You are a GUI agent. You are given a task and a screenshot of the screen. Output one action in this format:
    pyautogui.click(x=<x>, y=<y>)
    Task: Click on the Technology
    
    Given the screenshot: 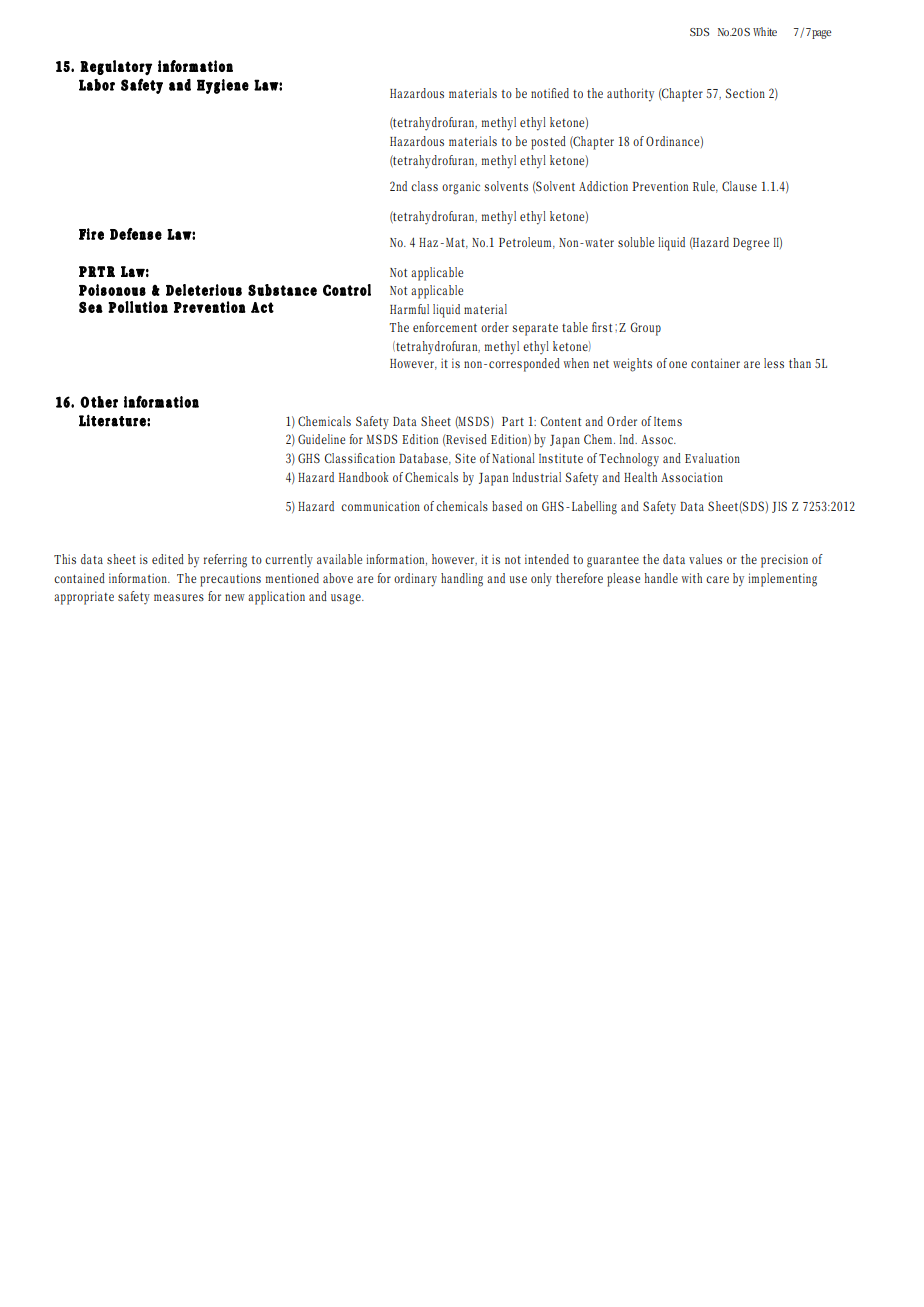 What is the action you would take?
    pyautogui.click(x=629, y=460)
